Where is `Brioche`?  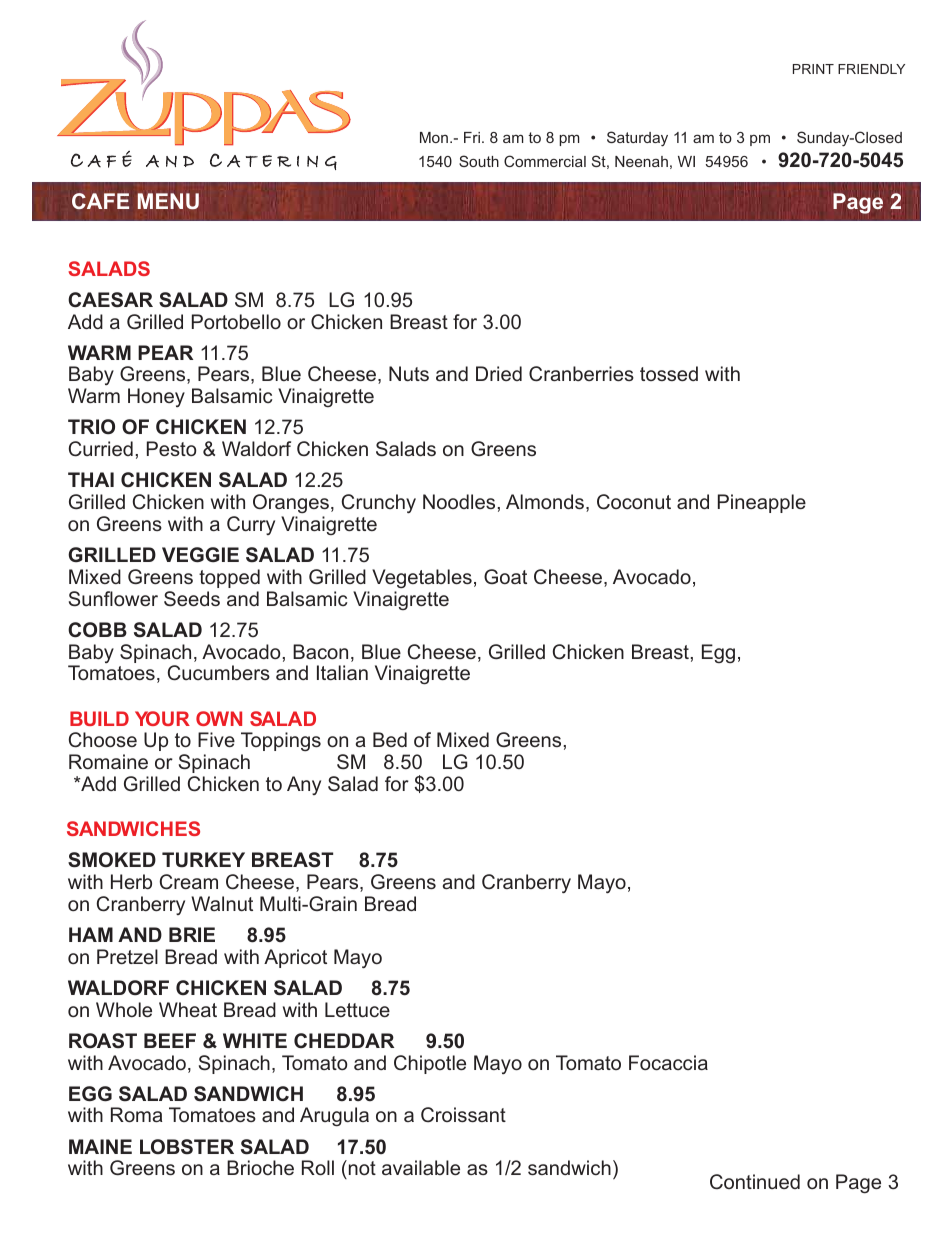
Brioche is located at coordinates (260, 1167).
